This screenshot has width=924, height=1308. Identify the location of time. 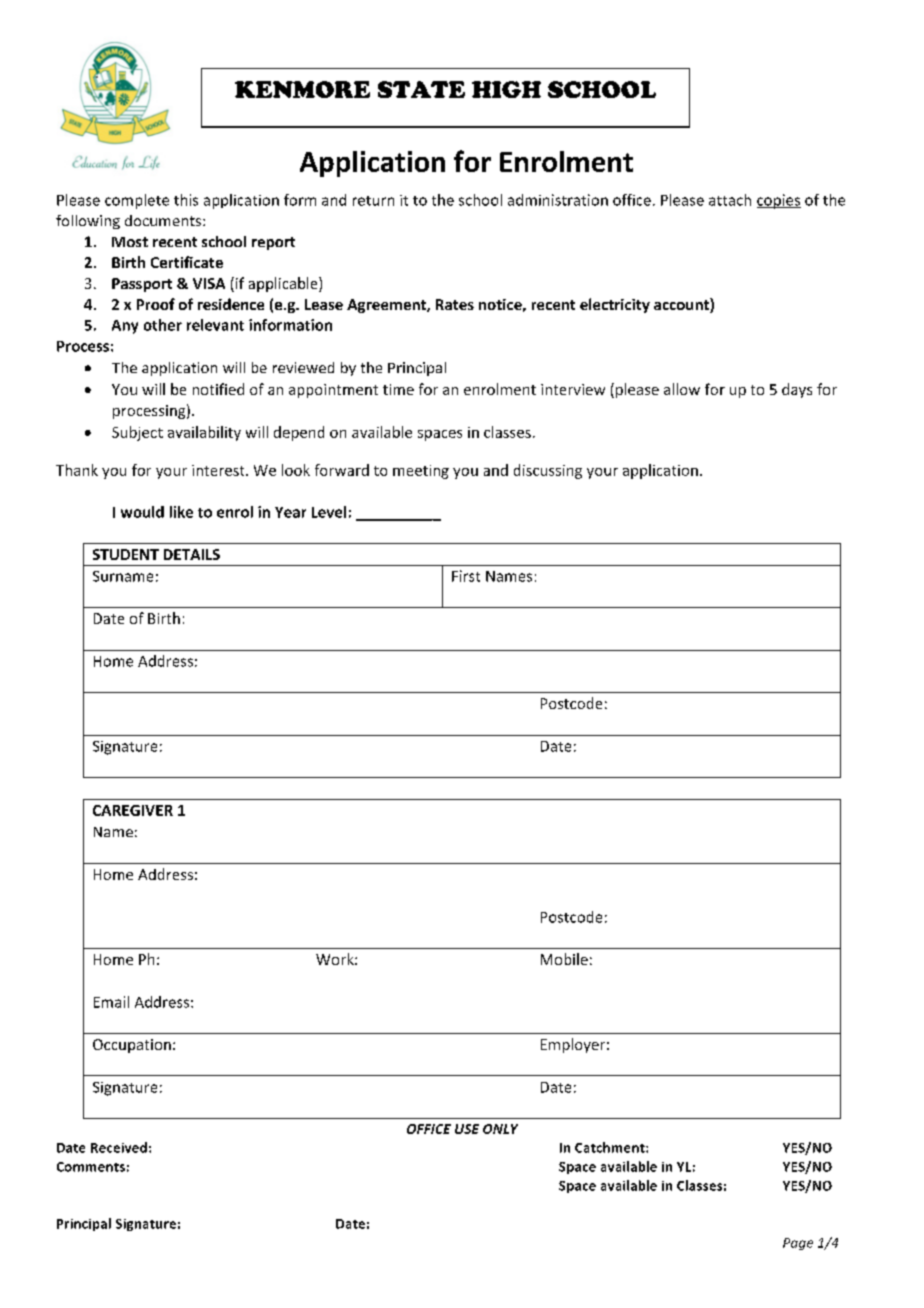
(398, 389).
